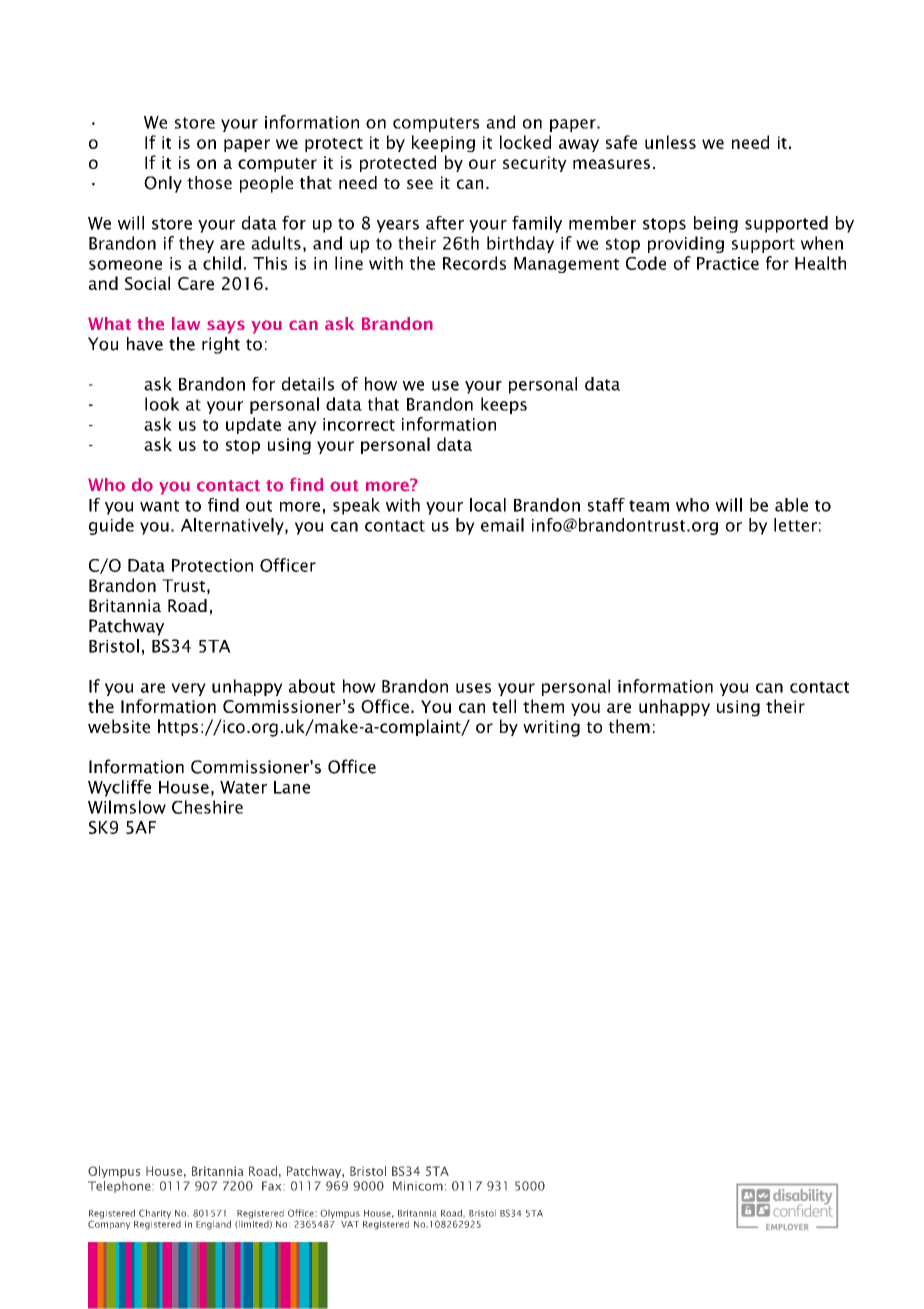 The image size is (924, 1309). What do you see at coordinates (504, 706) in the screenshot?
I see `tell` at bounding box center [504, 706].
